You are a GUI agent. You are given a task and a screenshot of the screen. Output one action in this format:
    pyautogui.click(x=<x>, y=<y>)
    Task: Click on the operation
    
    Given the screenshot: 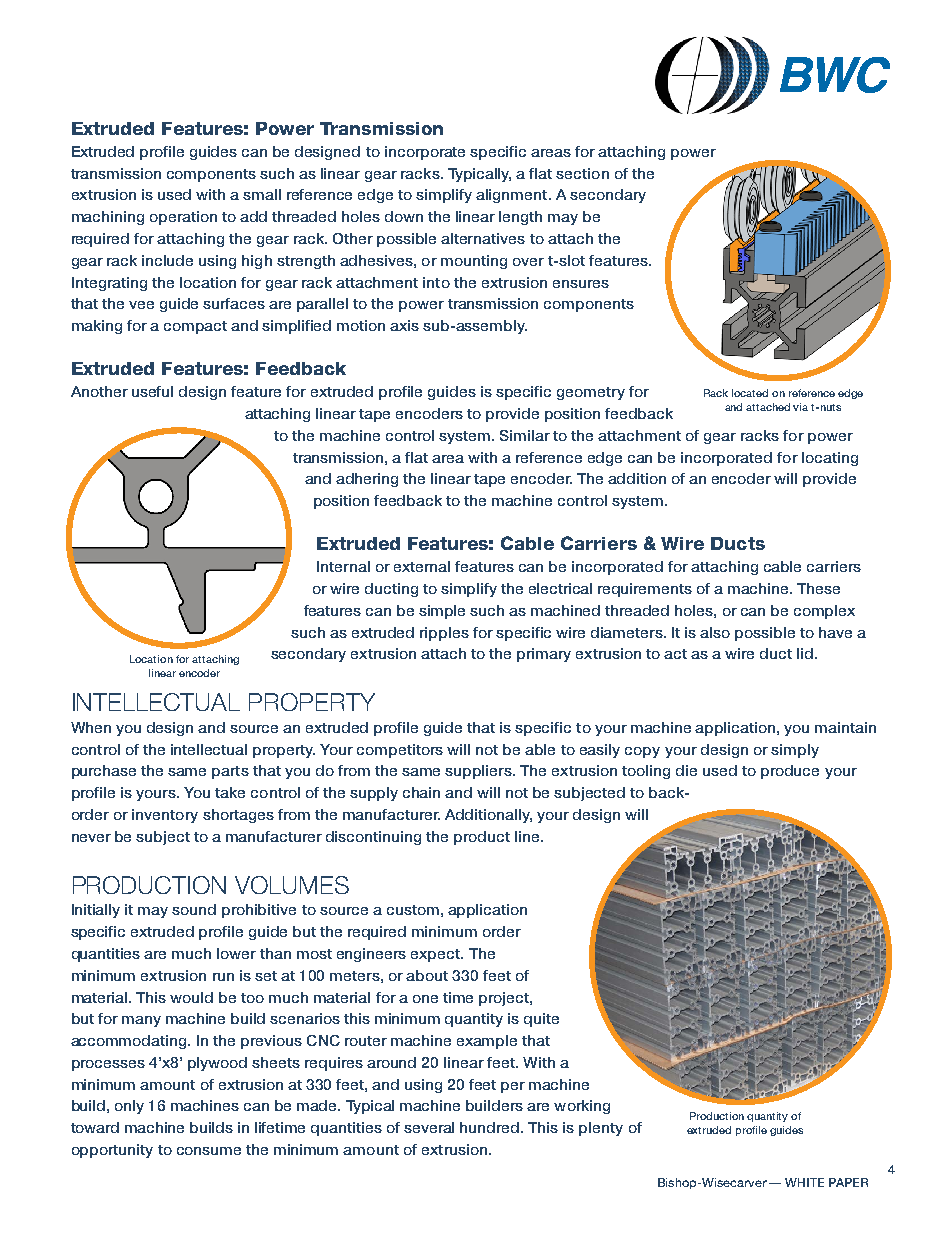 What is the action you would take?
    pyautogui.click(x=183, y=218)
